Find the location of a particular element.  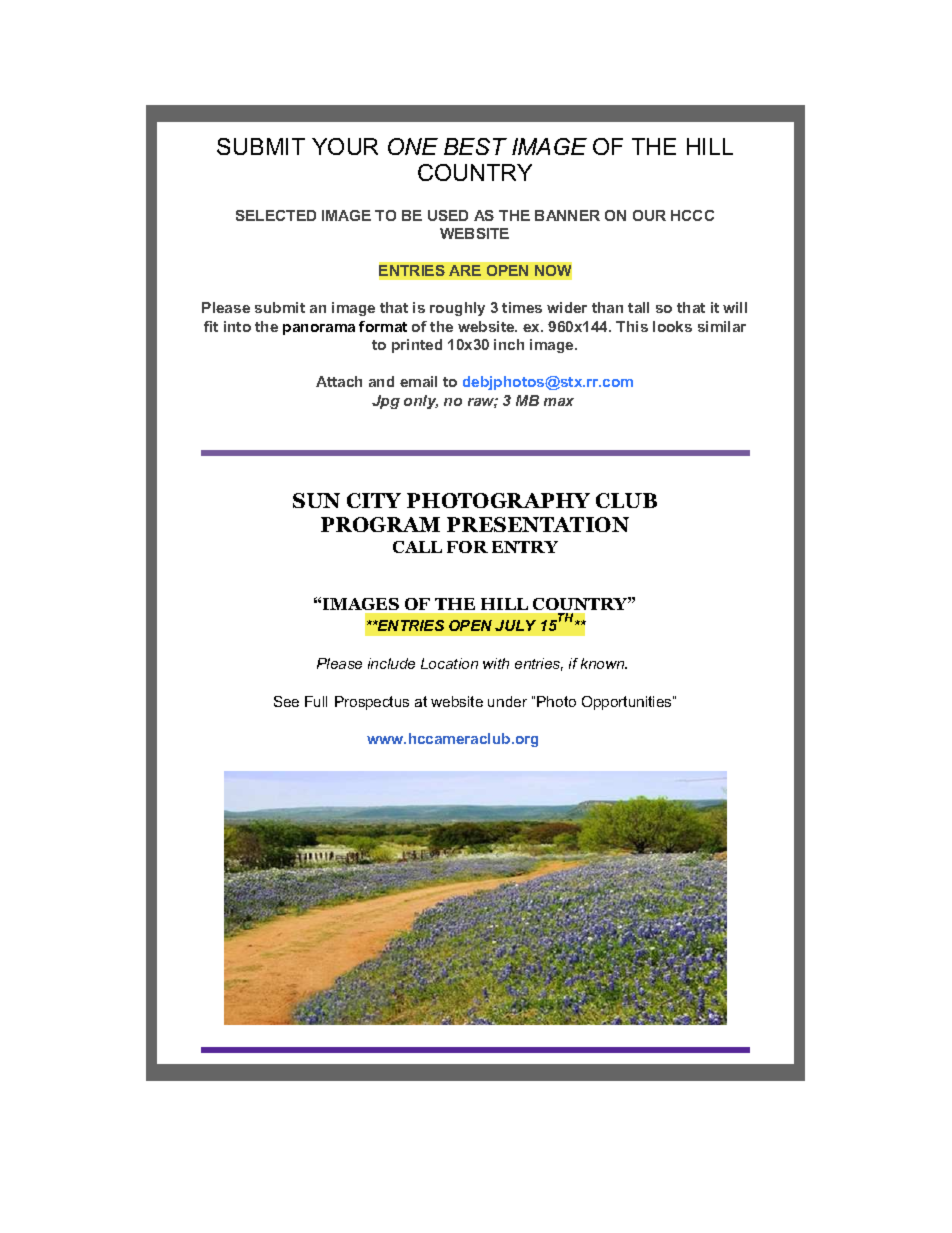

YOUR is located at coordinates (345, 146).
